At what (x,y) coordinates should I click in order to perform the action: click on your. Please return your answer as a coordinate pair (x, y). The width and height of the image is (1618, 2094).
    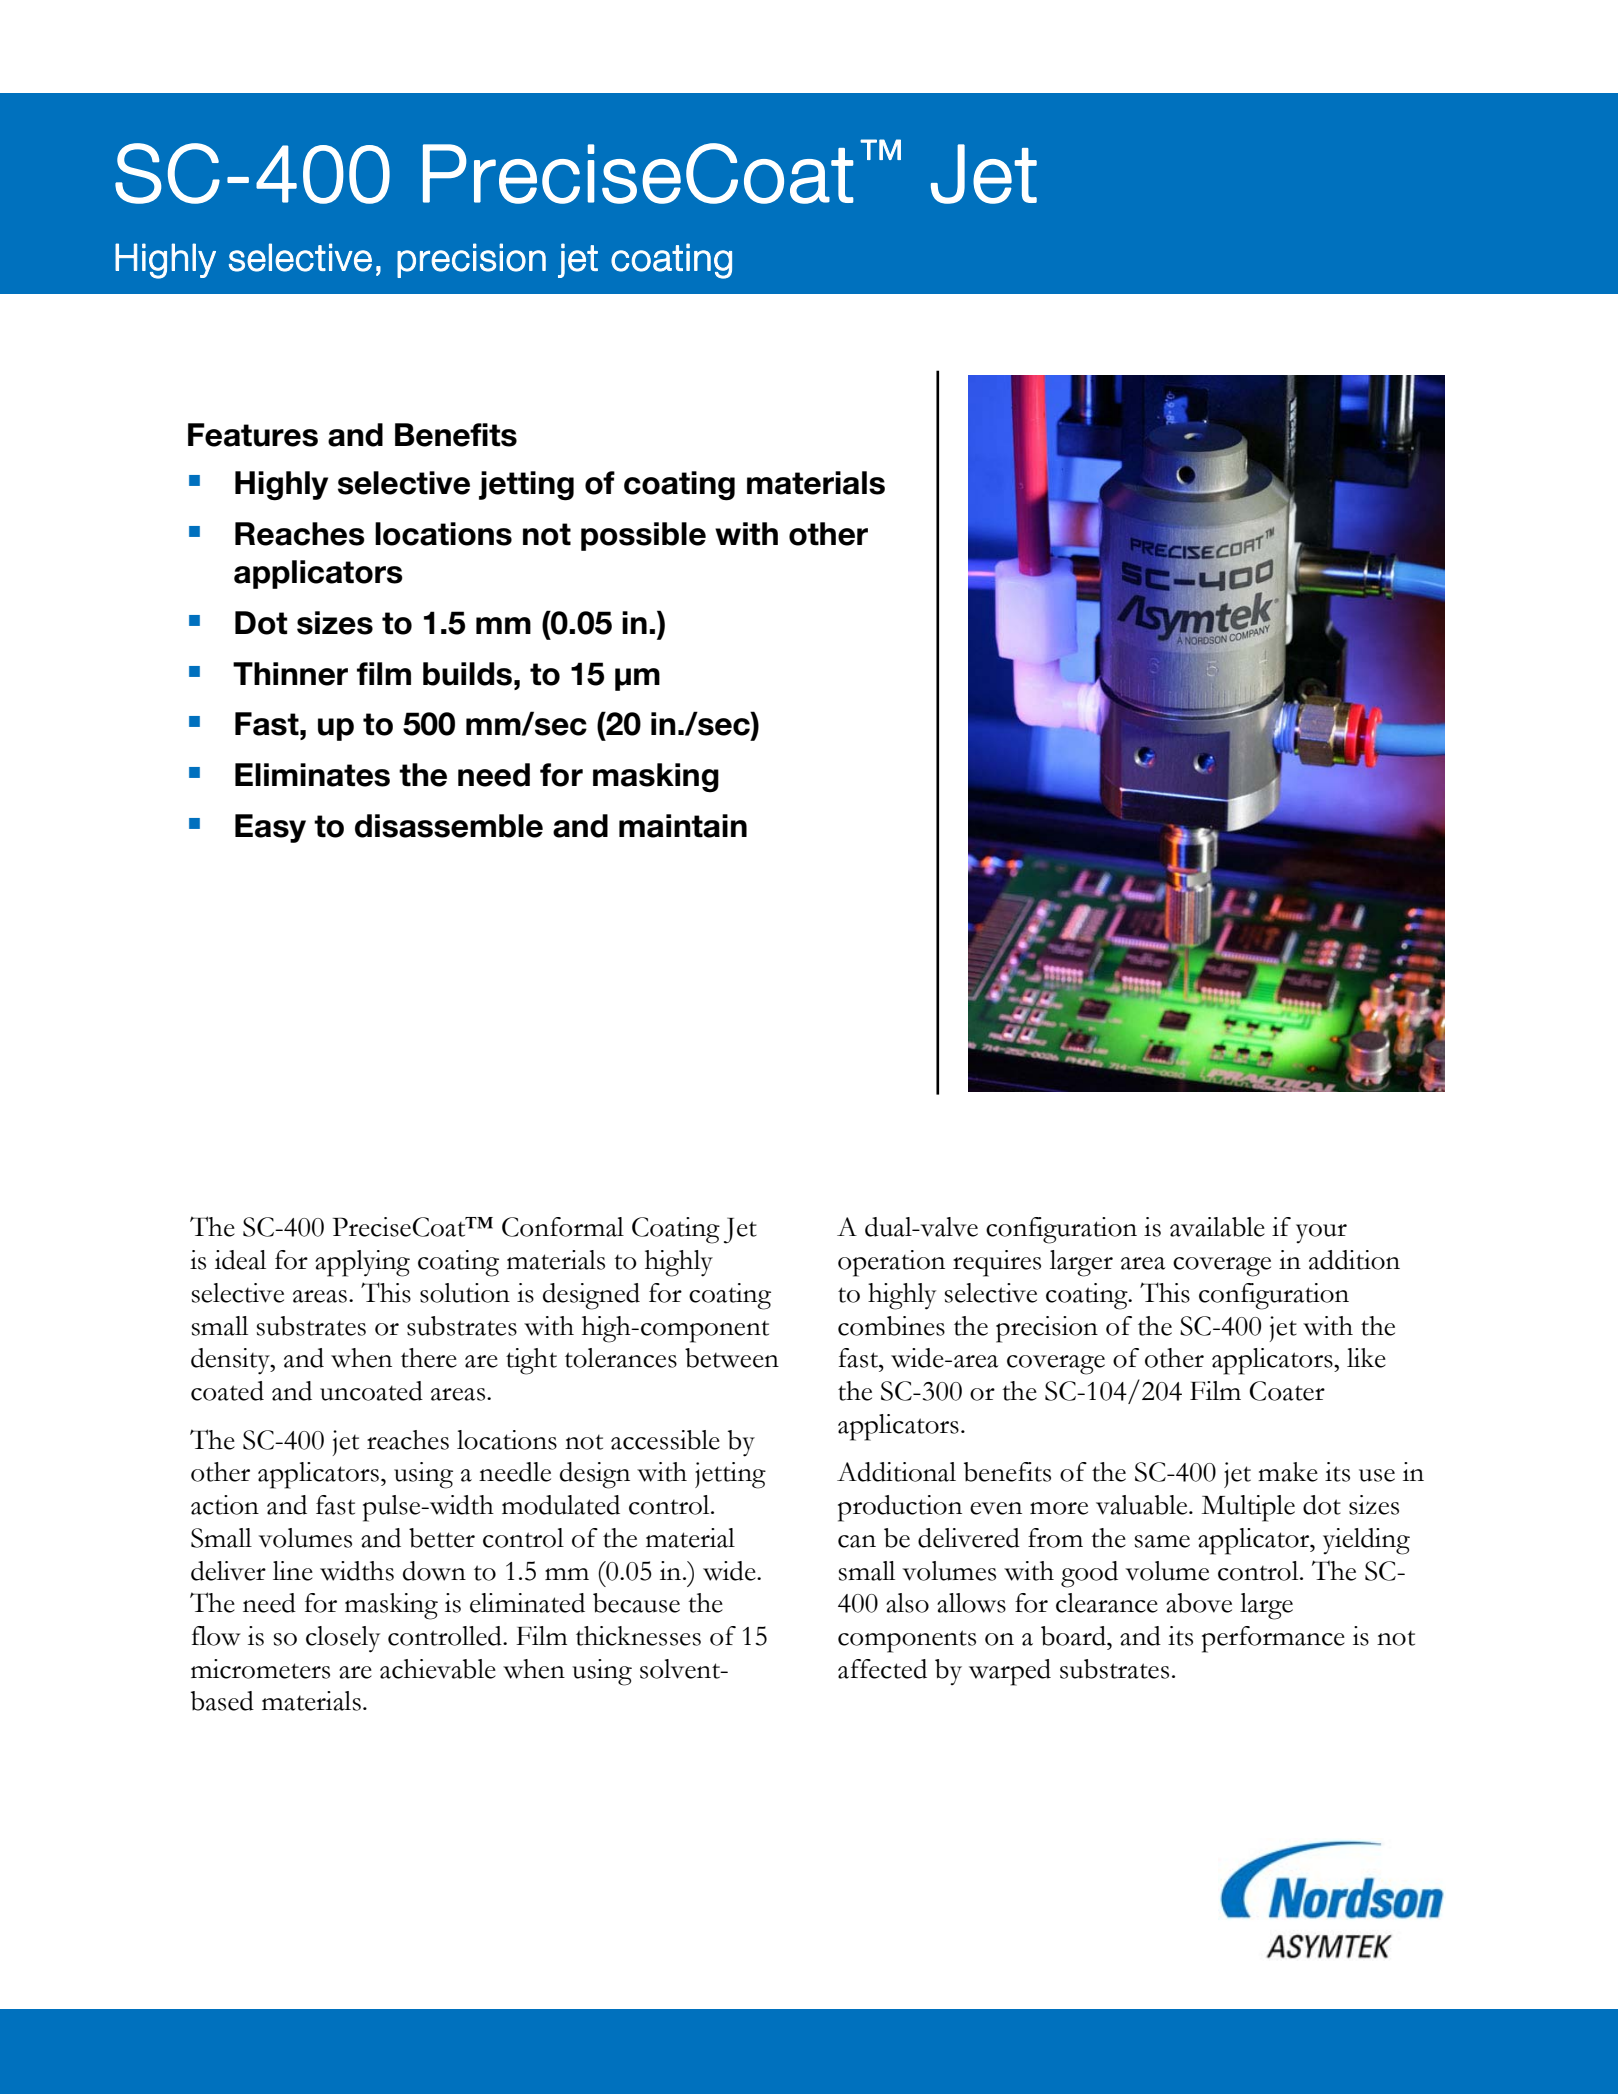
    Looking at the image, I should click on (1321, 1233).
